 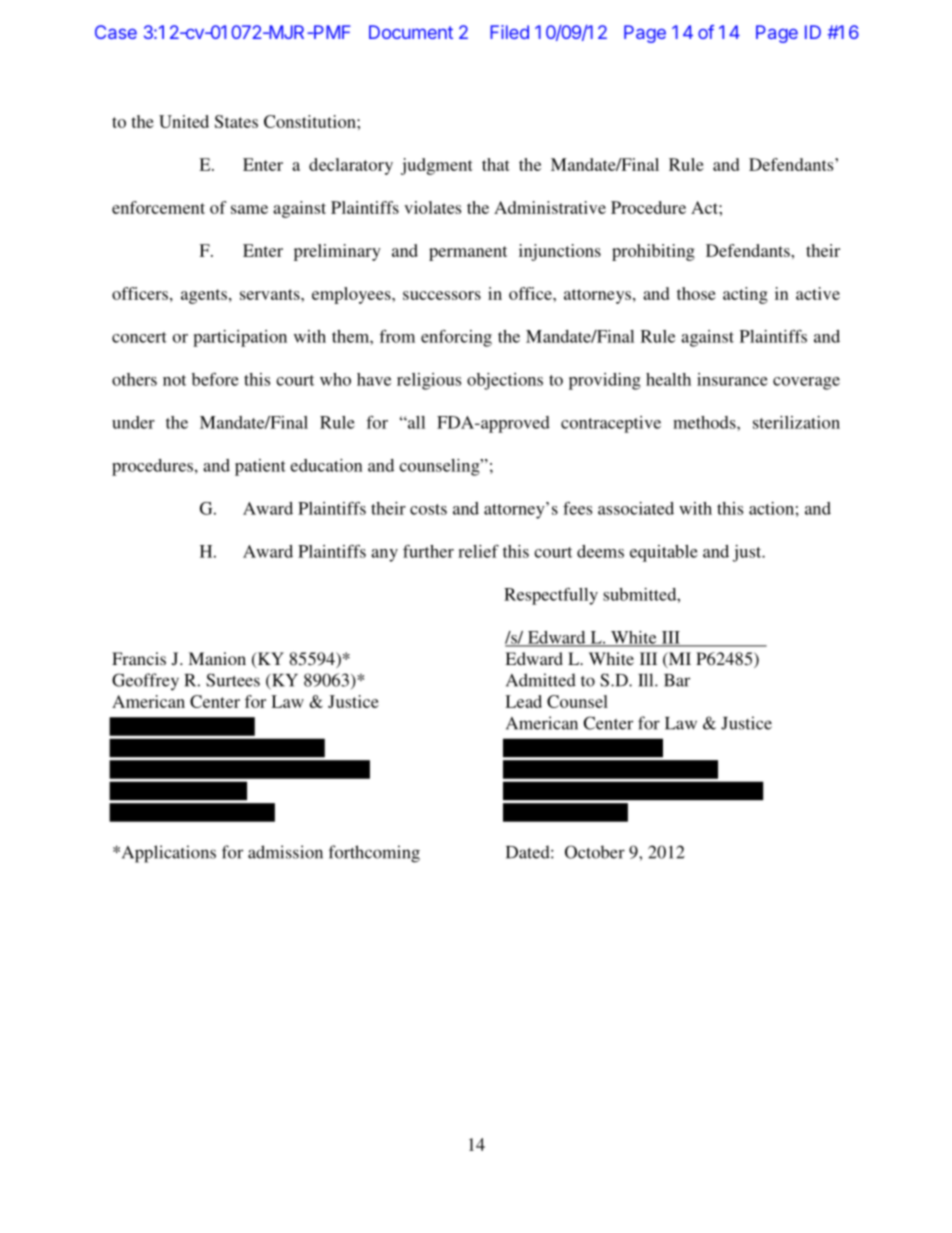 What do you see at coordinates (496, 164) in the screenshot?
I see `that` at bounding box center [496, 164].
